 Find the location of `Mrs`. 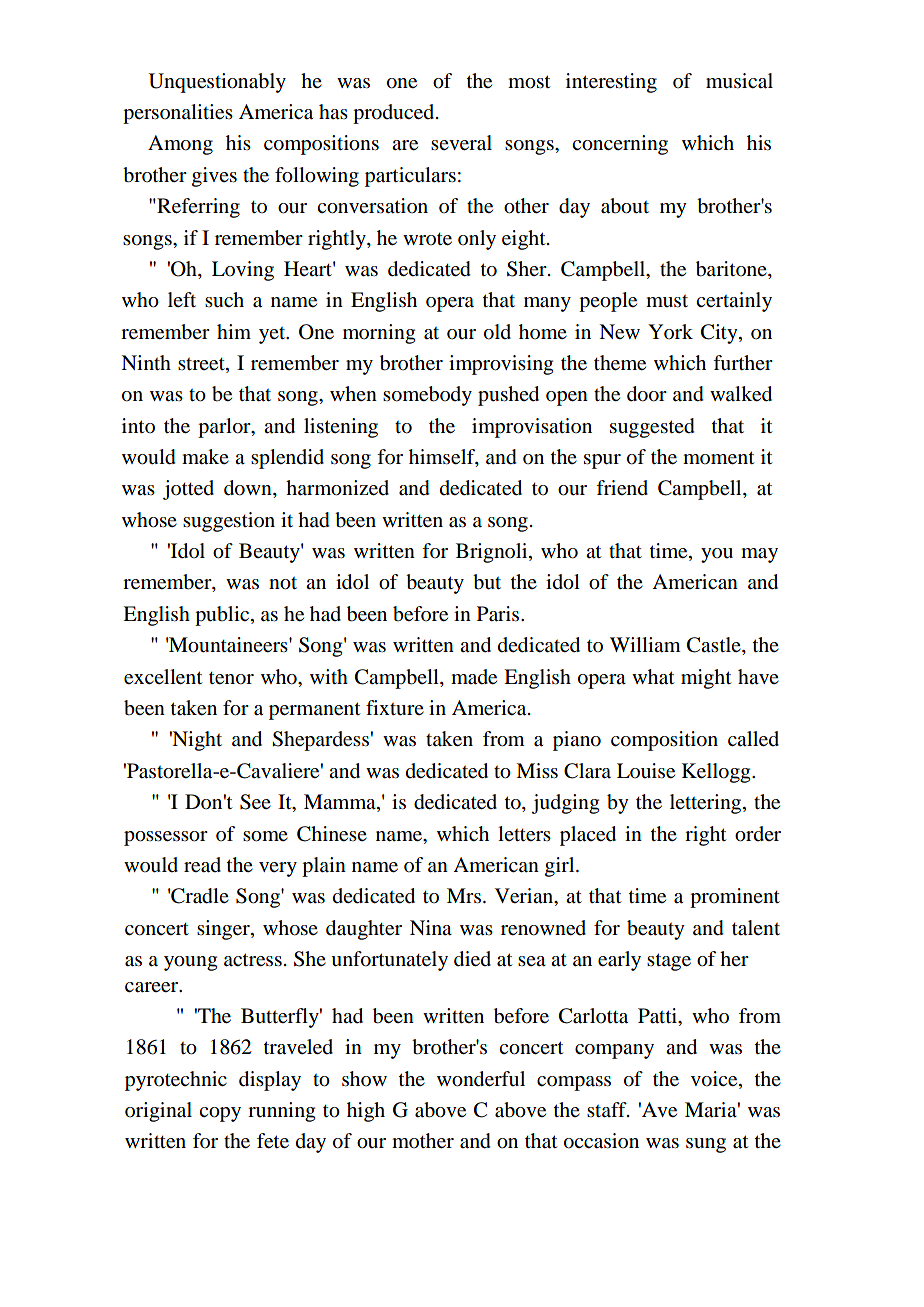

Mrs is located at coordinates (464, 895).
